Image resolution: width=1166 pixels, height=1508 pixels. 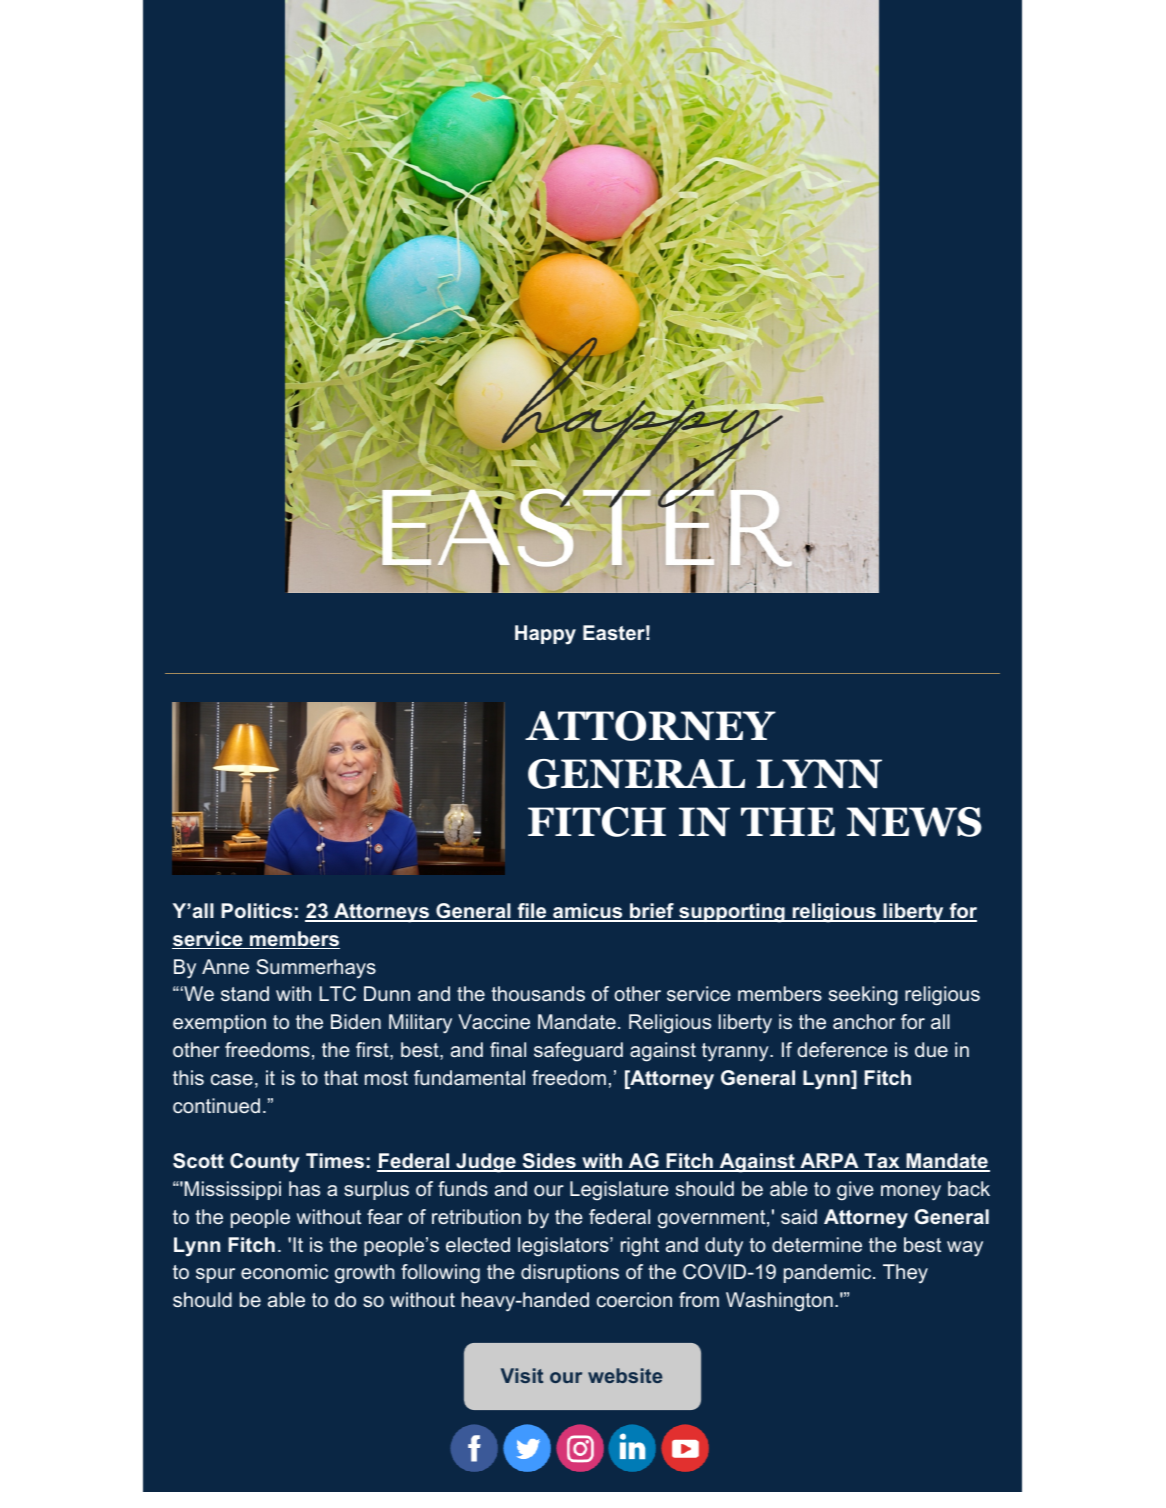 I want to click on Happy, so click(x=545, y=635).
